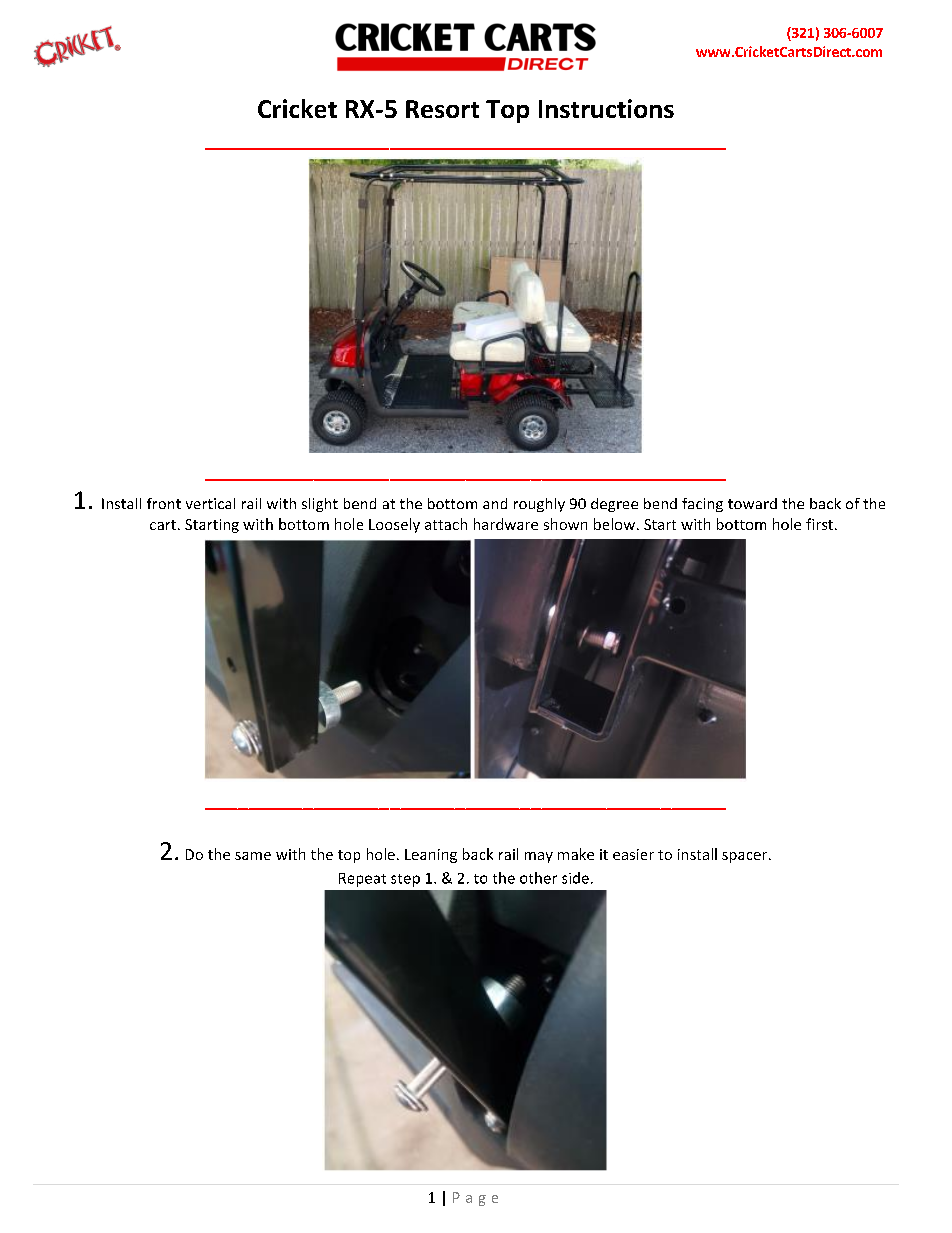  I want to click on facing, so click(702, 505).
